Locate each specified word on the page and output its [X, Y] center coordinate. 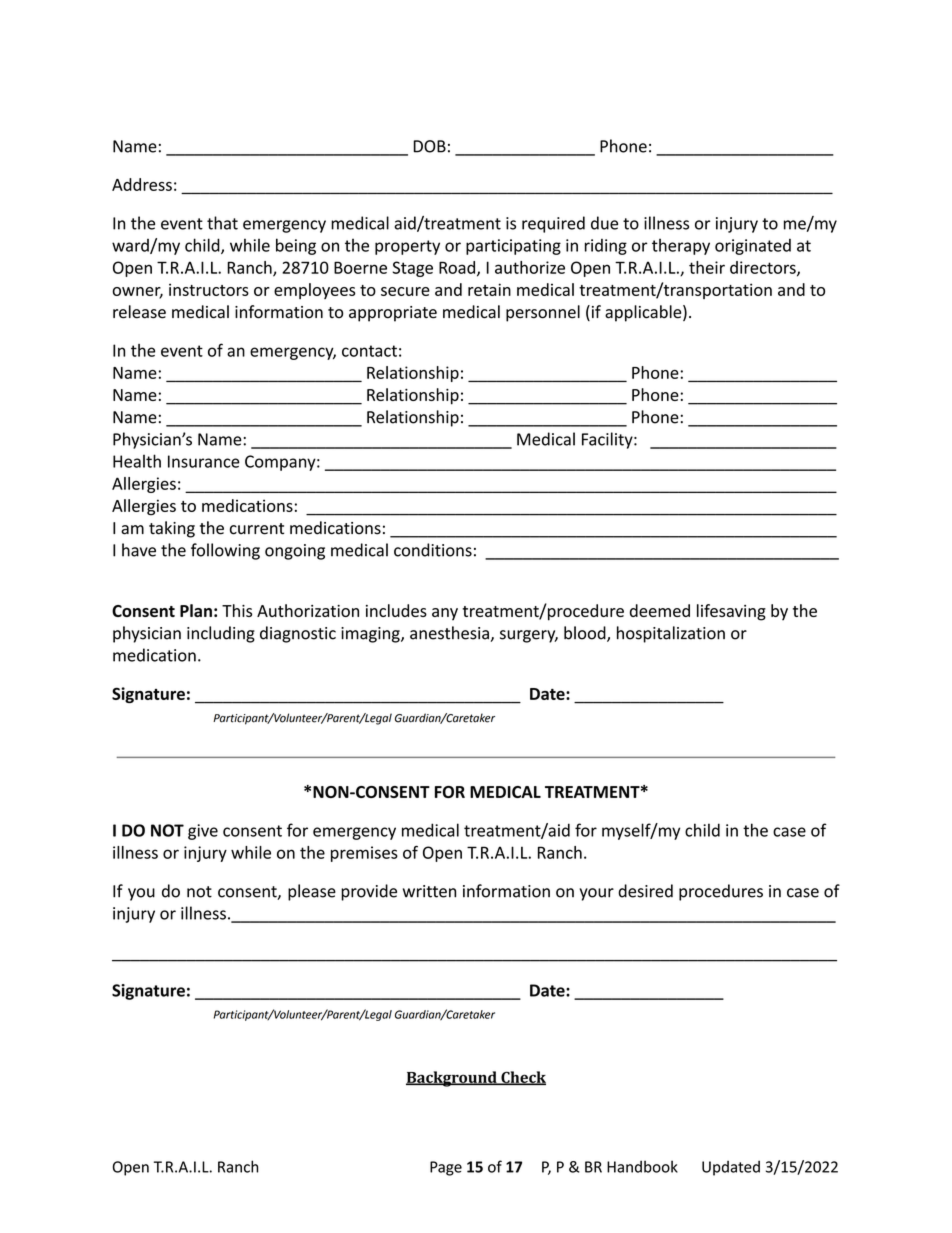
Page [446, 1168]
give [203, 832]
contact [369, 351]
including [221, 634]
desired [645, 891]
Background [452, 1079]
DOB [429, 146]
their [707, 267]
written [429, 891]
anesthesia [449, 633]
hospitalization [671, 634]
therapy [681, 246]
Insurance [204, 461]
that [222, 223]
